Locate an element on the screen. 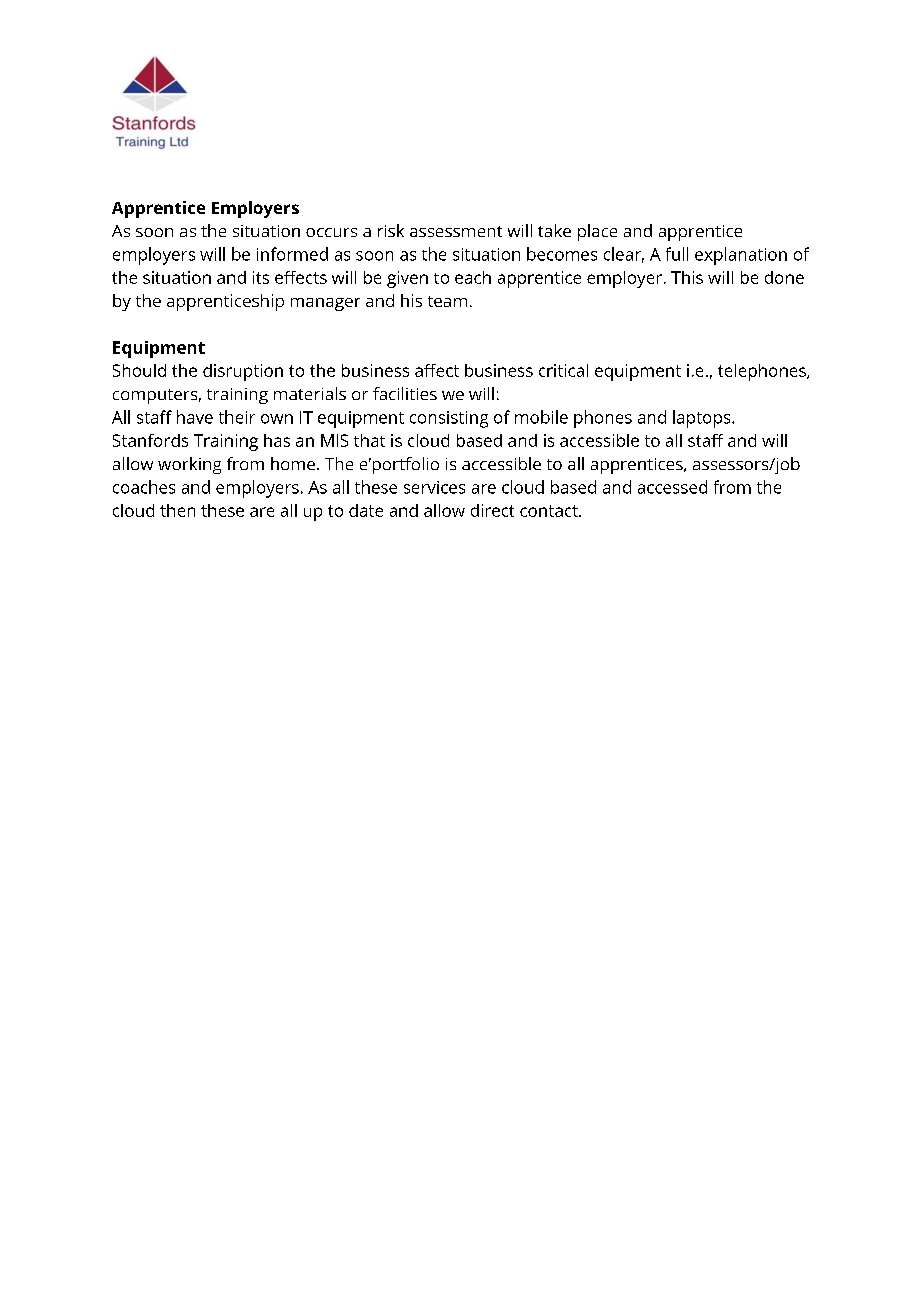 Image resolution: width=924 pixels, height=1309 pixels. direct is located at coordinates (492, 510).
